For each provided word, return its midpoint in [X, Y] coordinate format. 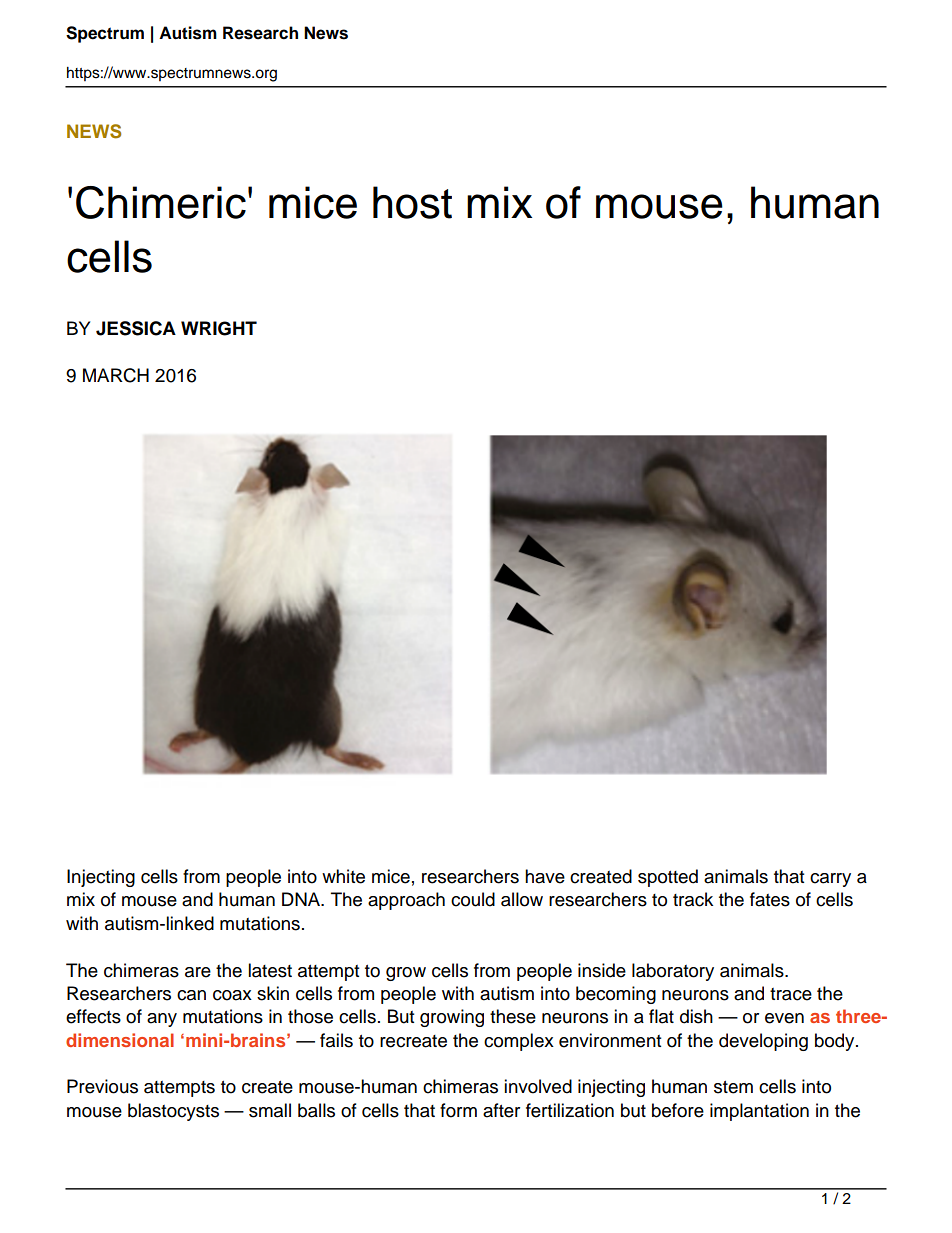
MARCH [116, 375]
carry [830, 880]
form [458, 1110]
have [545, 876]
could [473, 899]
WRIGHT [219, 328]
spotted [668, 878]
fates [770, 899]
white [343, 876]
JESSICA [136, 328]
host [412, 202]
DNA [302, 899]
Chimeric [161, 202]
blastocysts [173, 1112]
